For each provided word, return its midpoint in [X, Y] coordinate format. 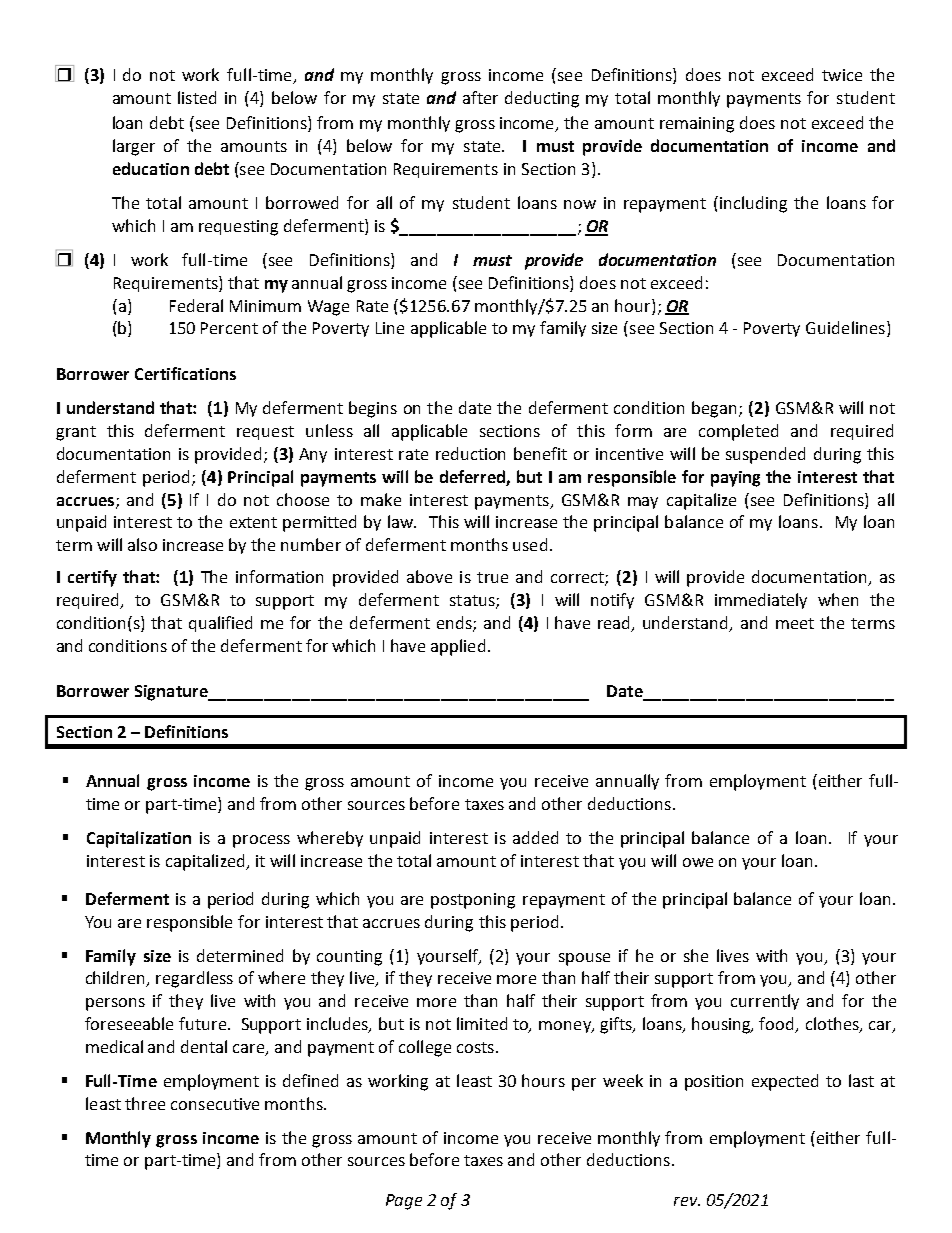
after [480, 97]
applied [460, 647]
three [145, 1103]
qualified [220, 624]
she [696, 955]
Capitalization [139, 839]
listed [197, 97]
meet [795, 623]
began [714, 409]
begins [373, 409]
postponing [473, 901]
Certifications [185, 373]
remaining [697, 125]
